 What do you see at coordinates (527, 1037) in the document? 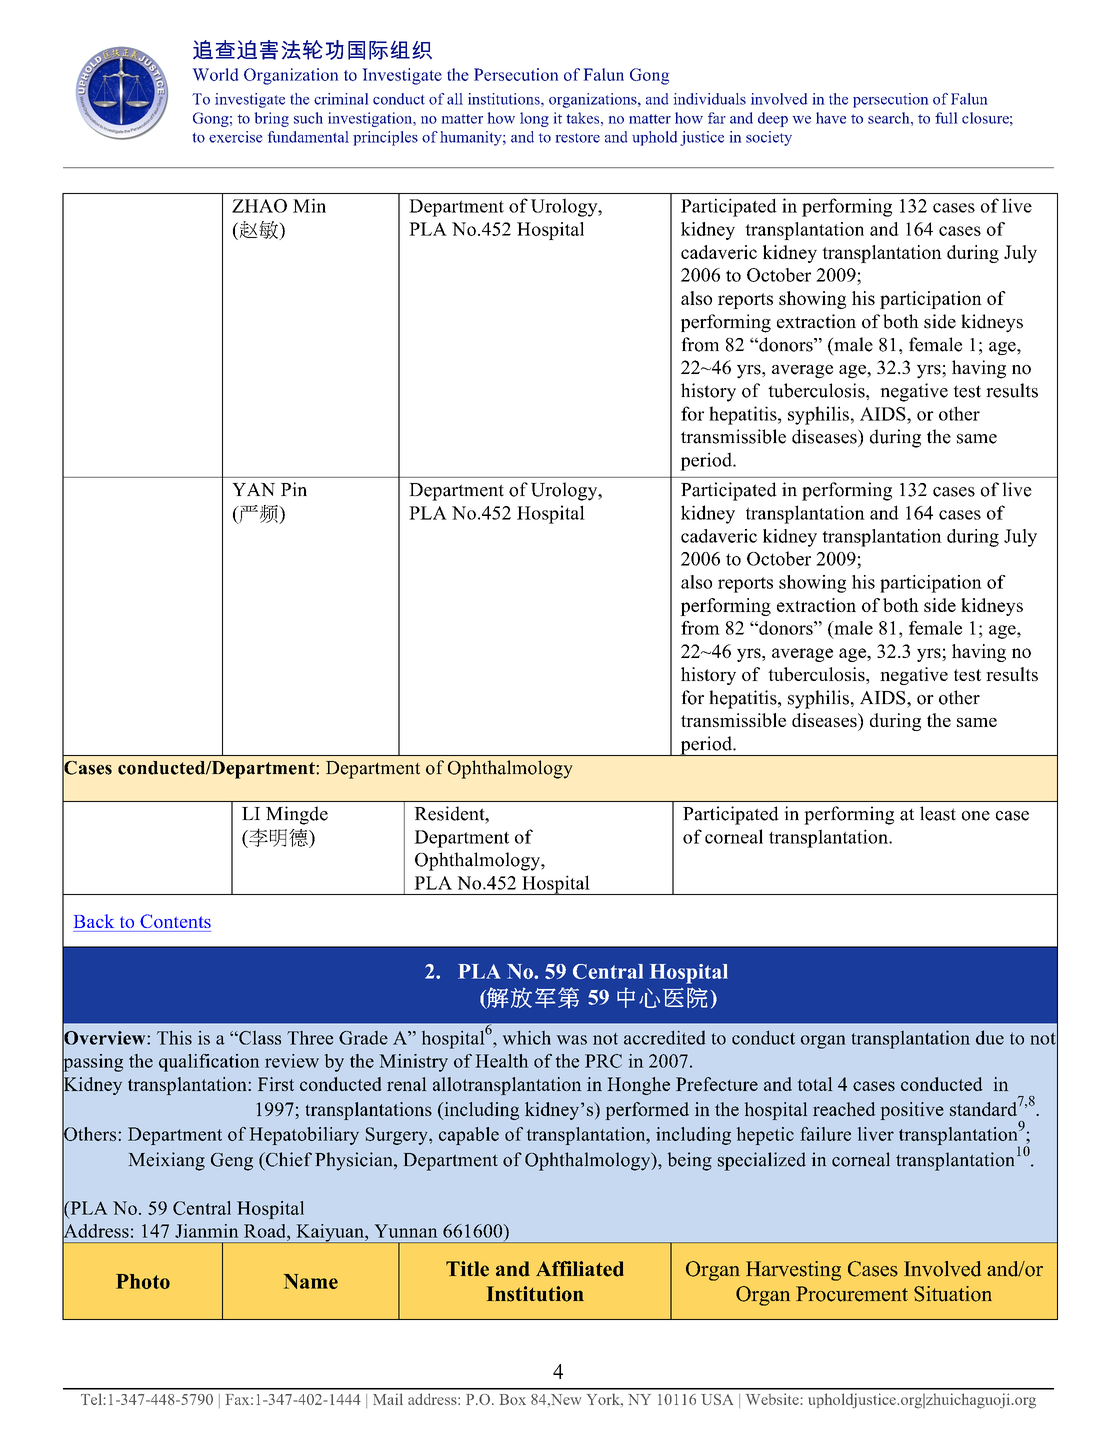
I see `which` at bounding box center [527, 1037].
